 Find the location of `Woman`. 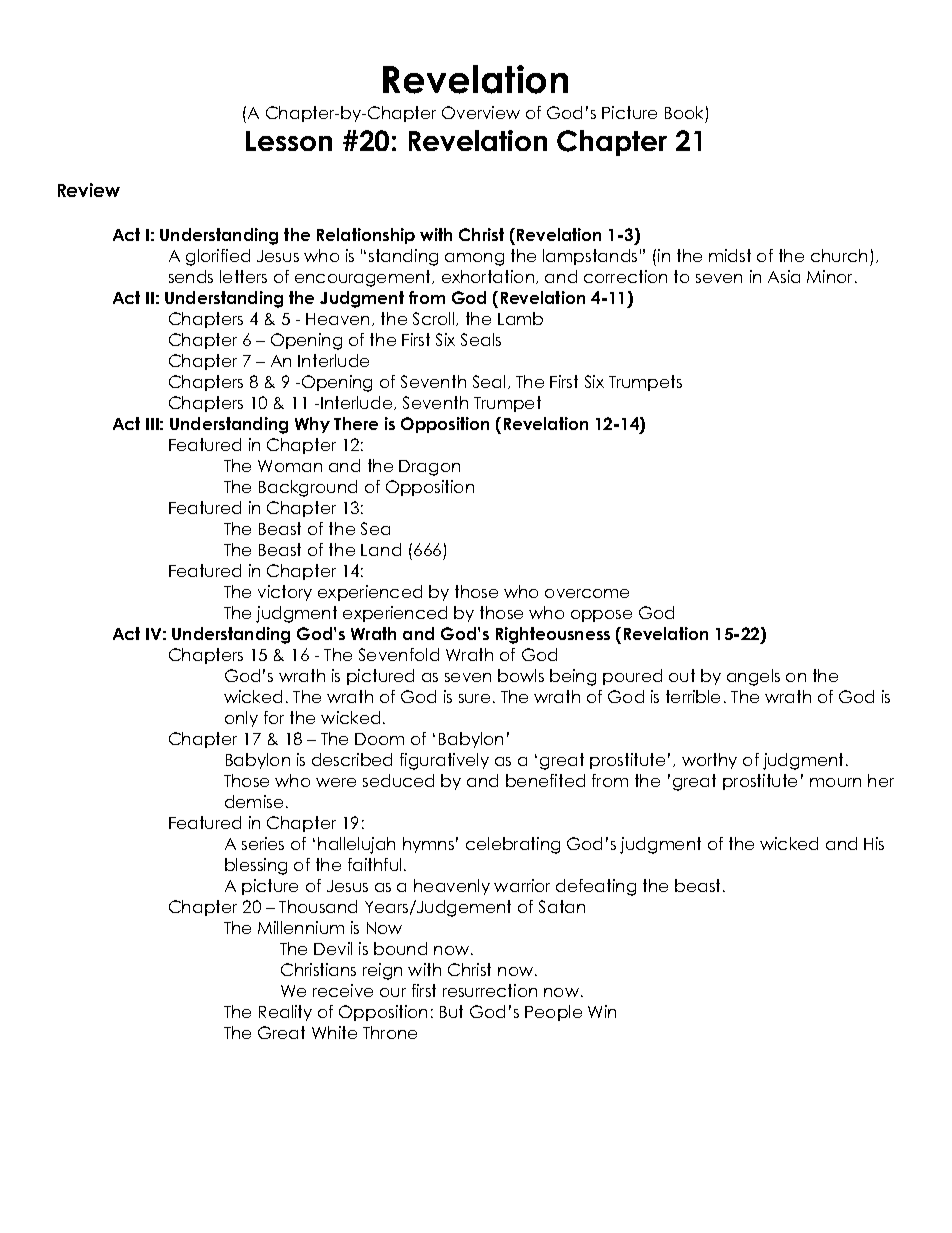

Woman is located at coordinates (290, 466).
